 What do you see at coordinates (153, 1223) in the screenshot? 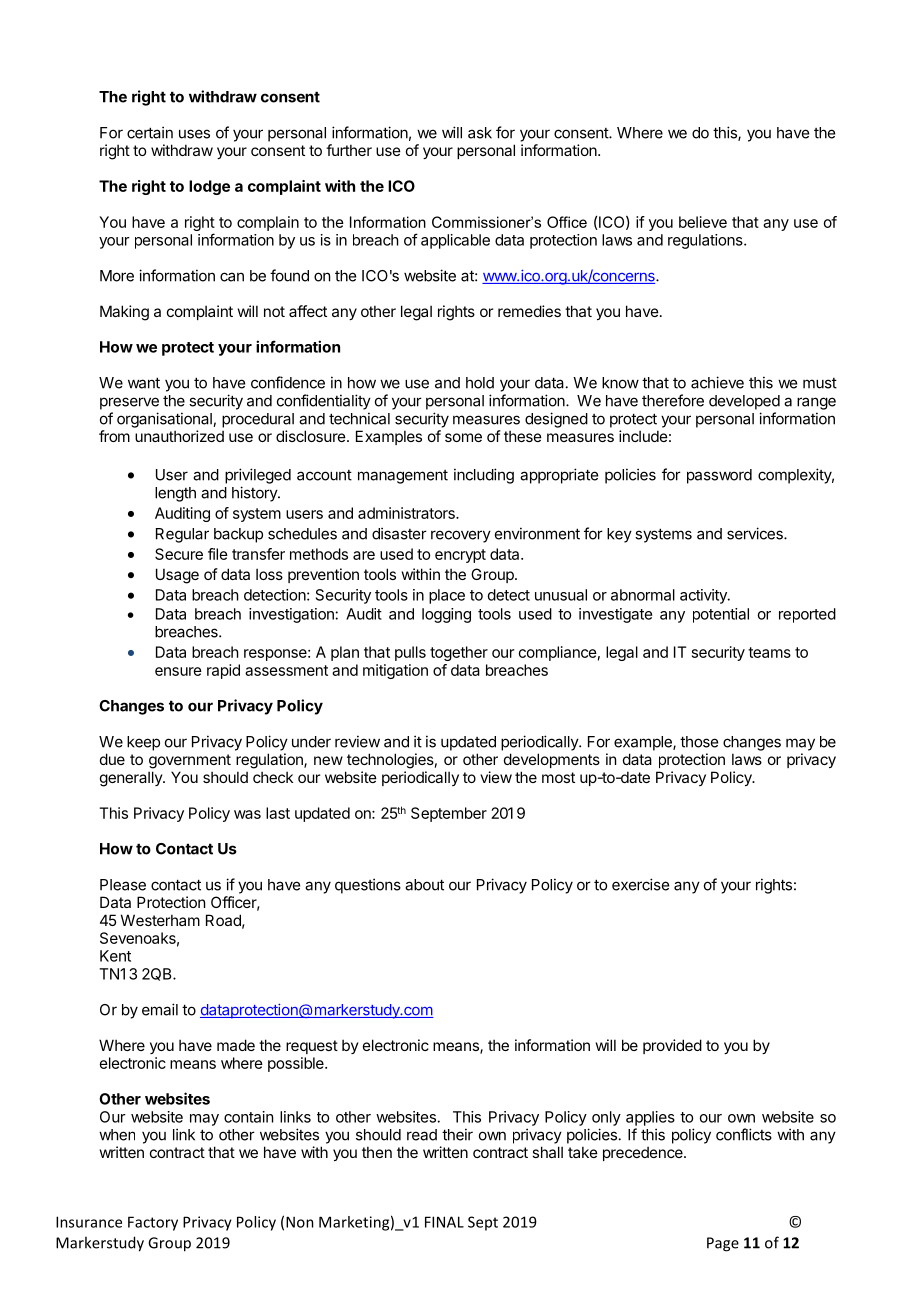
I see `Factory` at bounding box center [153, 1223].
